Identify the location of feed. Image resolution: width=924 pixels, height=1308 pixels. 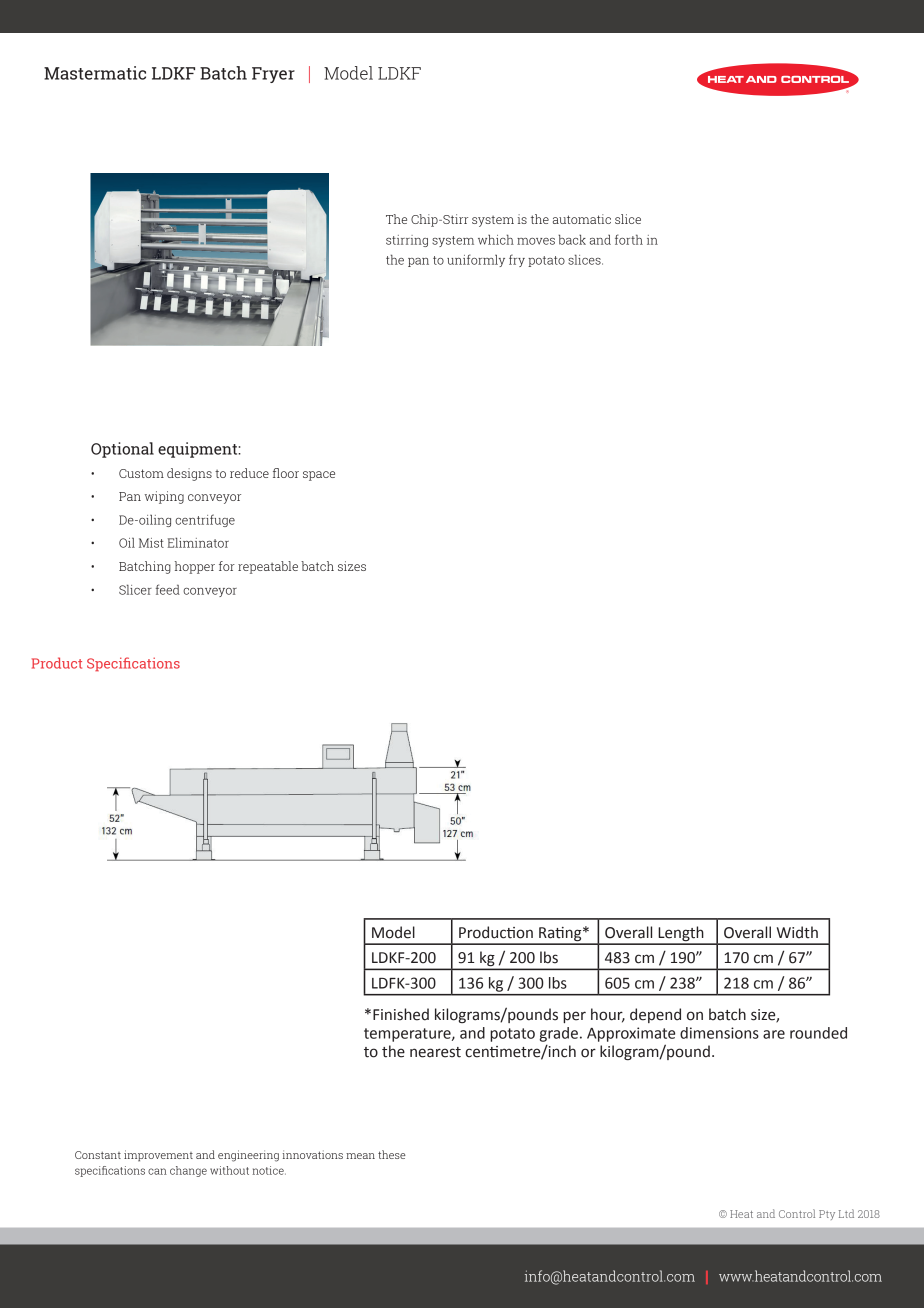
(168, 589).
